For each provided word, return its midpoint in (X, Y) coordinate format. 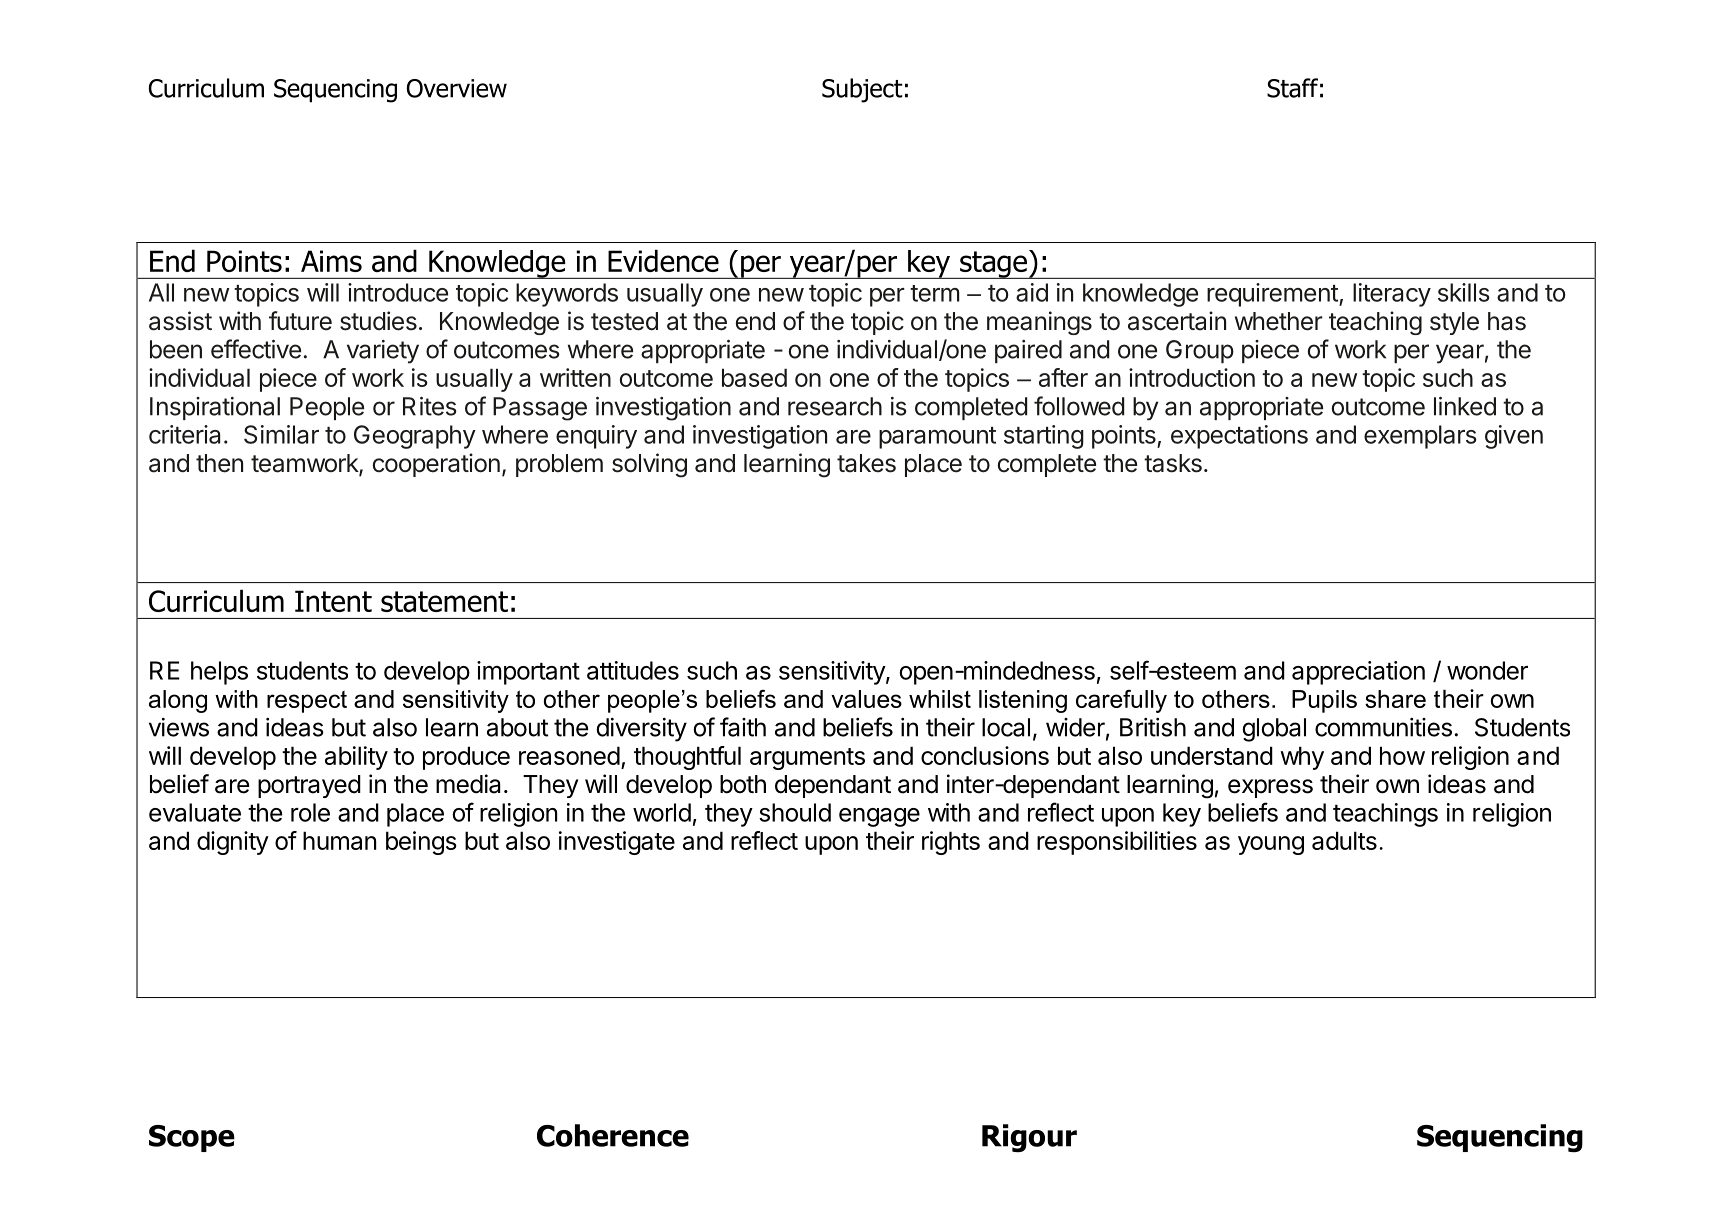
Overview (457, 88)
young (1271, 845)
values (866, 699)
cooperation (436, 465)
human (339, 840)
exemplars (1420, 437)
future (300, 321)
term (935, 293)
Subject (862, 90)
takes (866, 463)
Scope (192, 1138)
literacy (1392, 295)
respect (307, 702)
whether (1279, 321)
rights (951, 843)
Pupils (1324, 701)
